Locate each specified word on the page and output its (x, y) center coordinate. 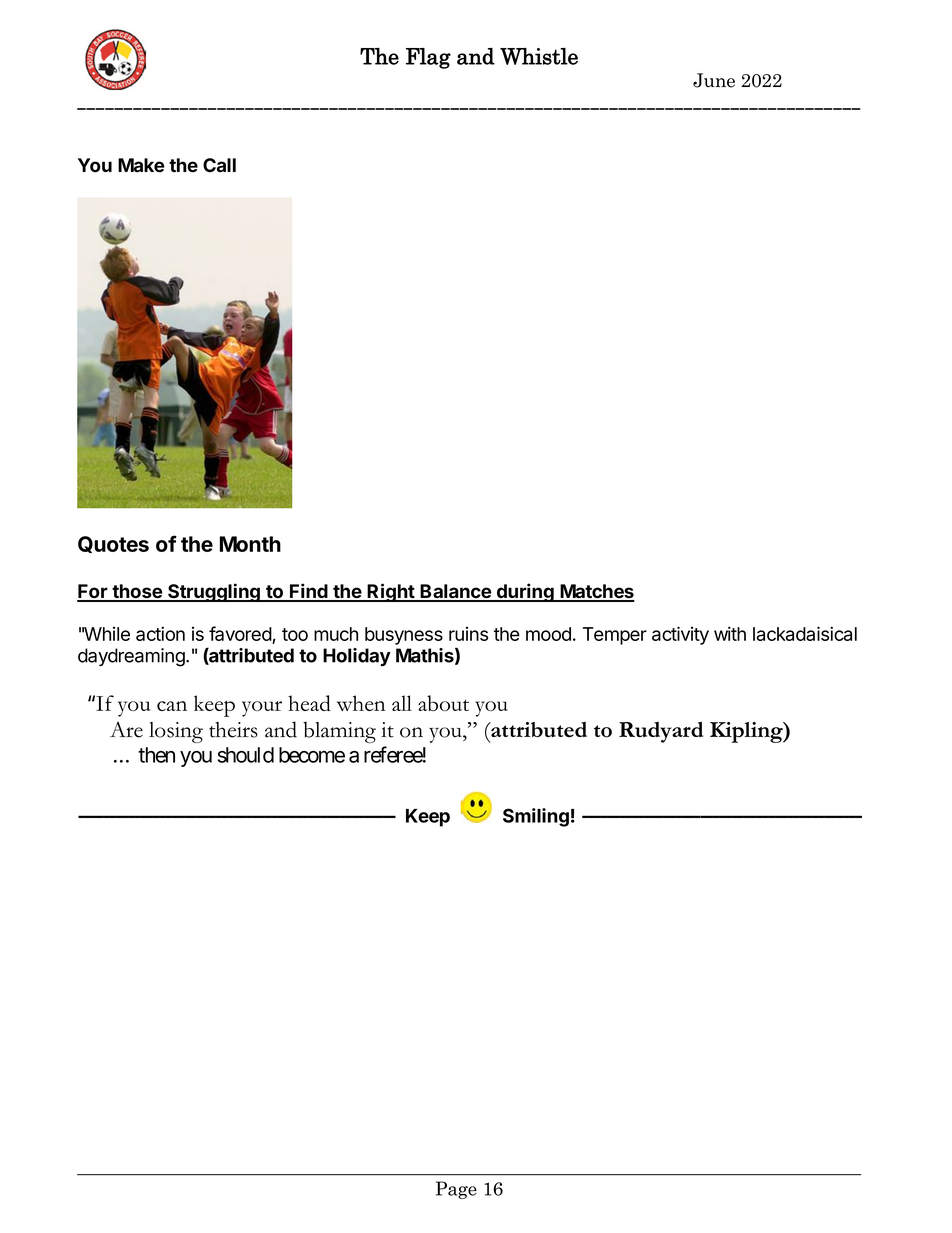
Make (141, 165)
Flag (428, 58)
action (160, 633)
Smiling (536, 817)
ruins (468, 634)
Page (456, 1190)
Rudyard (661, 732)
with (730, 633)
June (714, 80)
